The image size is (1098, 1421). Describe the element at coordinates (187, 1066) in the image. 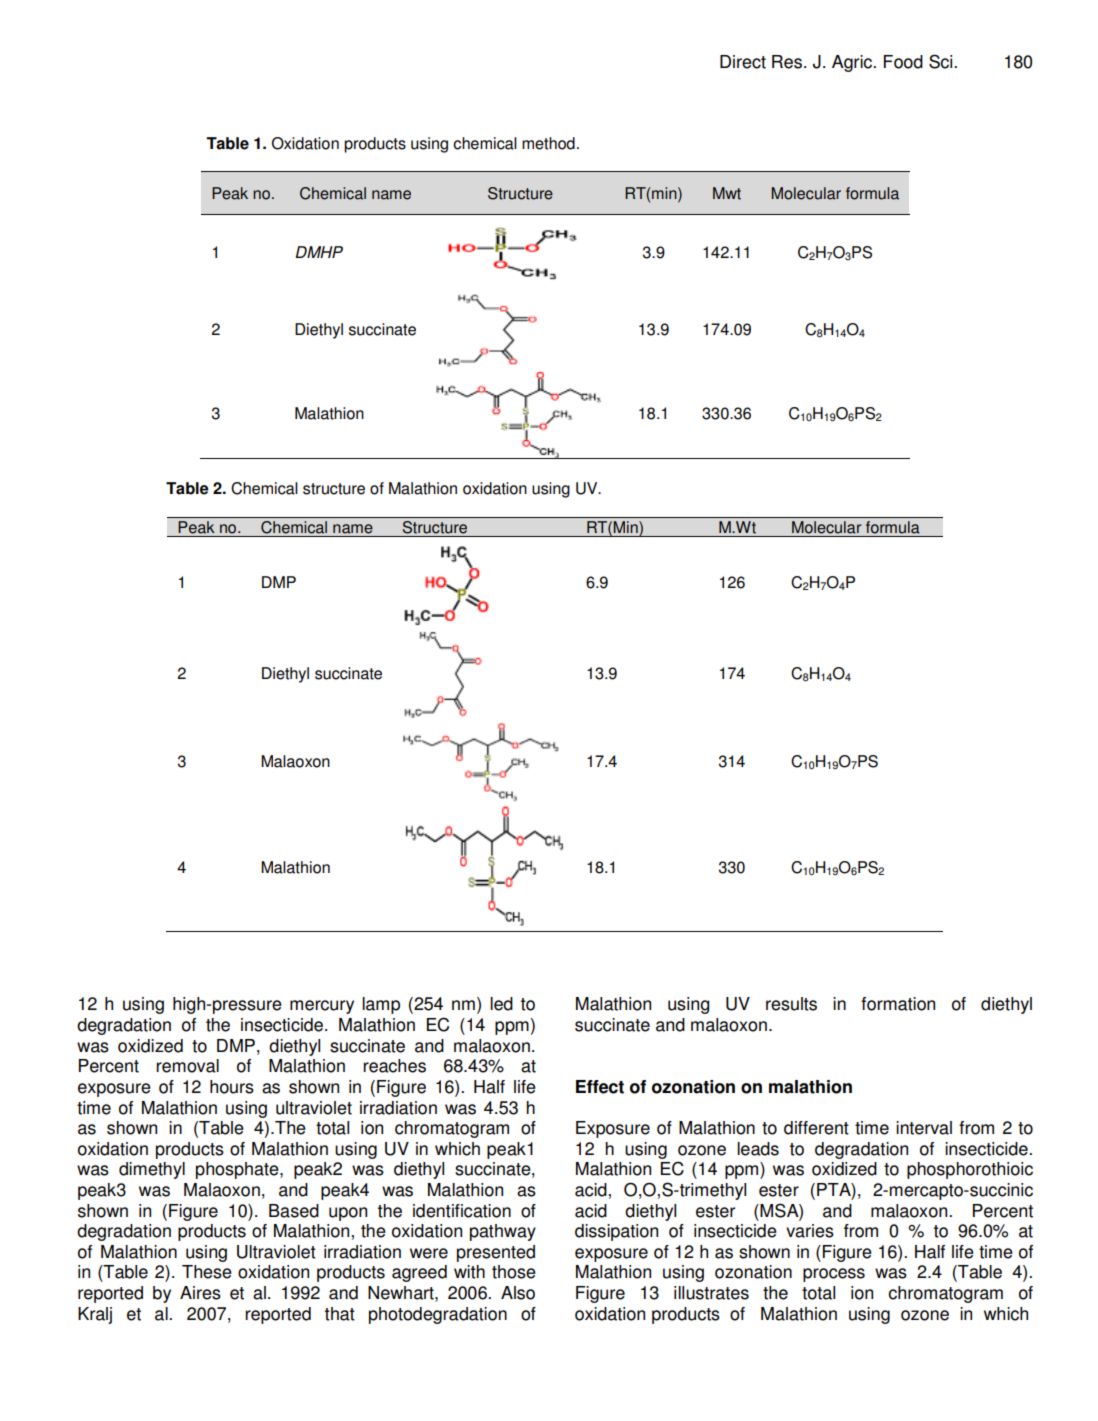

I see `removal` at that location.
